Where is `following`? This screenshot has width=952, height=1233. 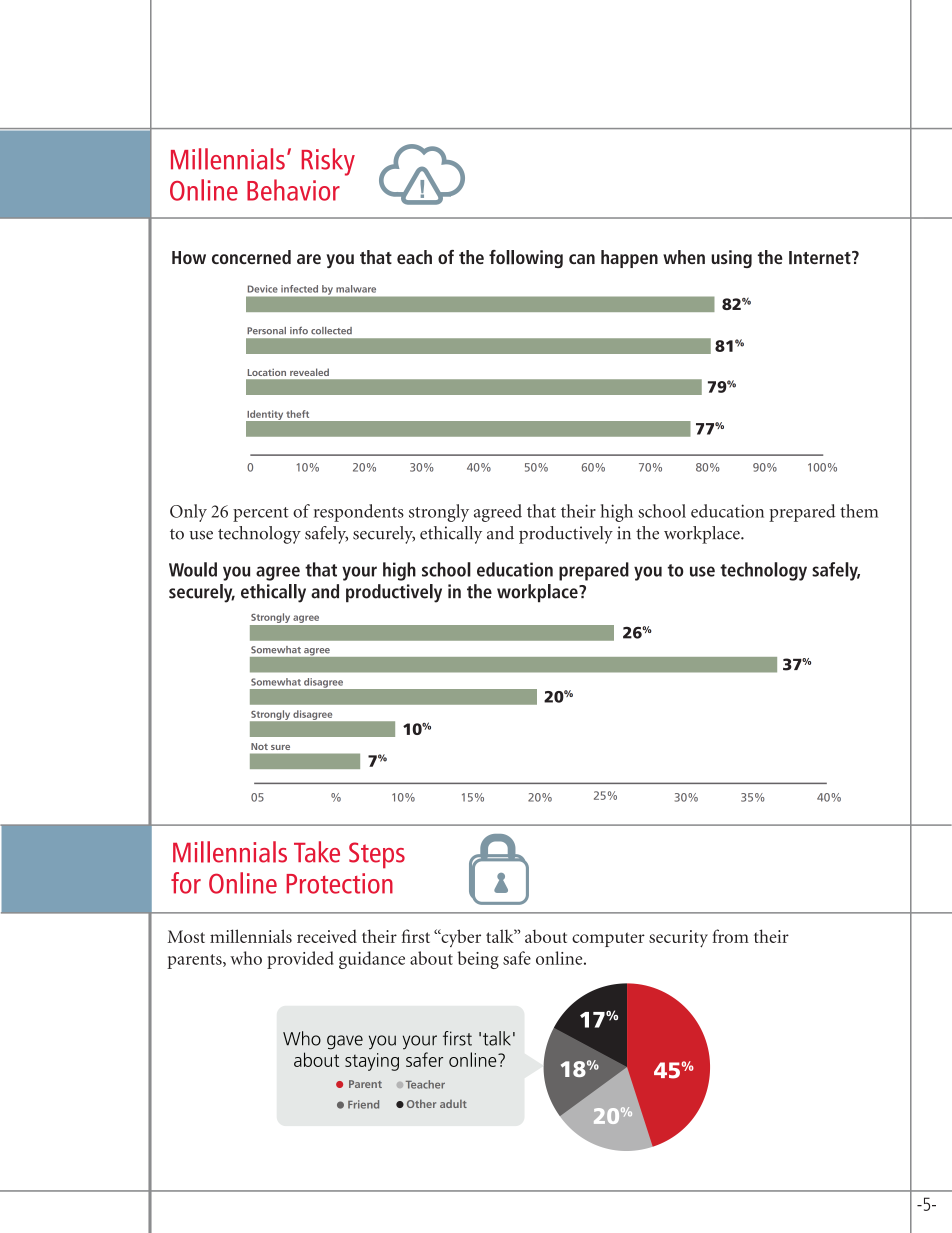
following is located at coordinates (526, 259).
